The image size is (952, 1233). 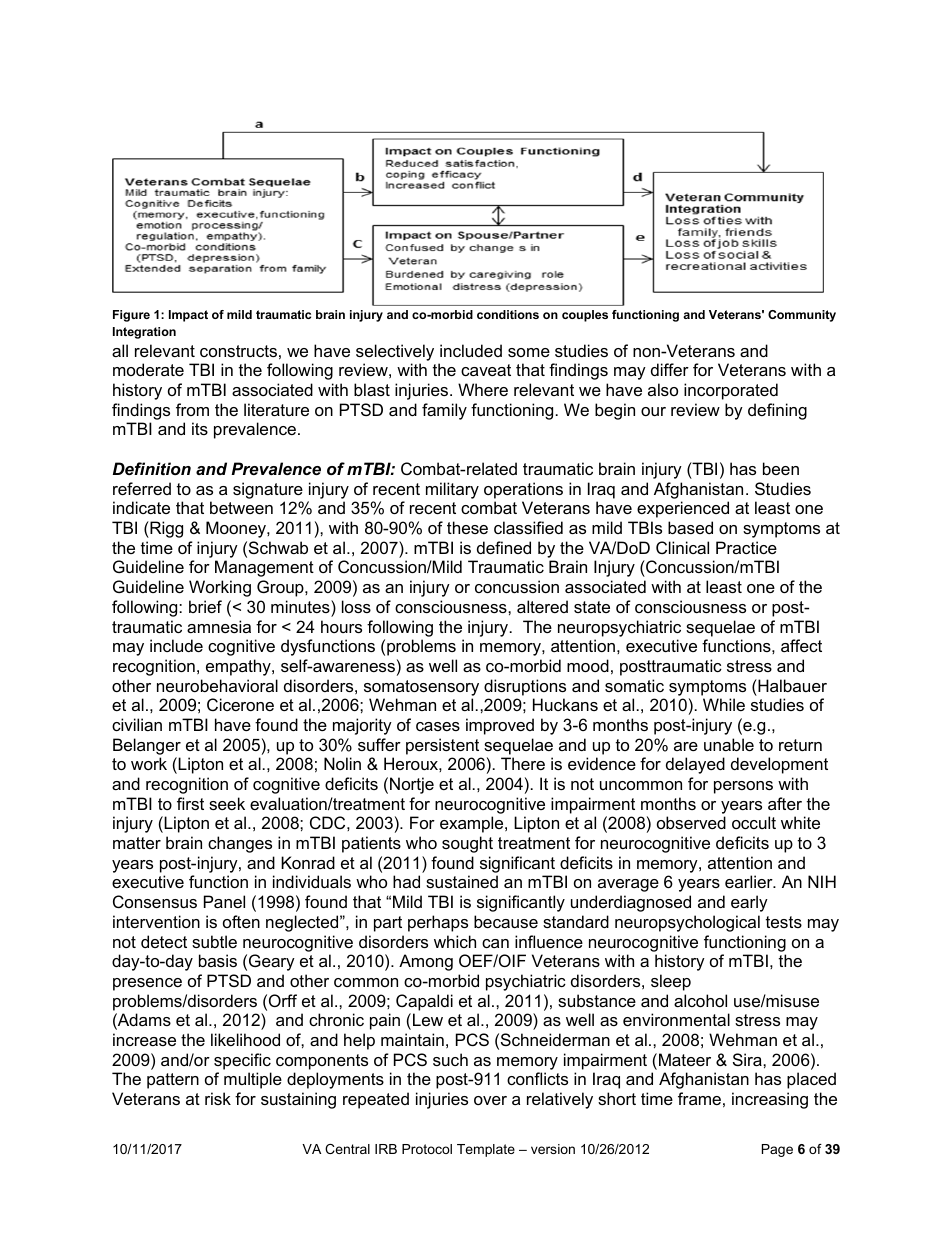 What do you see at coordinates (188, 316) in the document?
I see `Impact` at bounding box center [188, 316].
